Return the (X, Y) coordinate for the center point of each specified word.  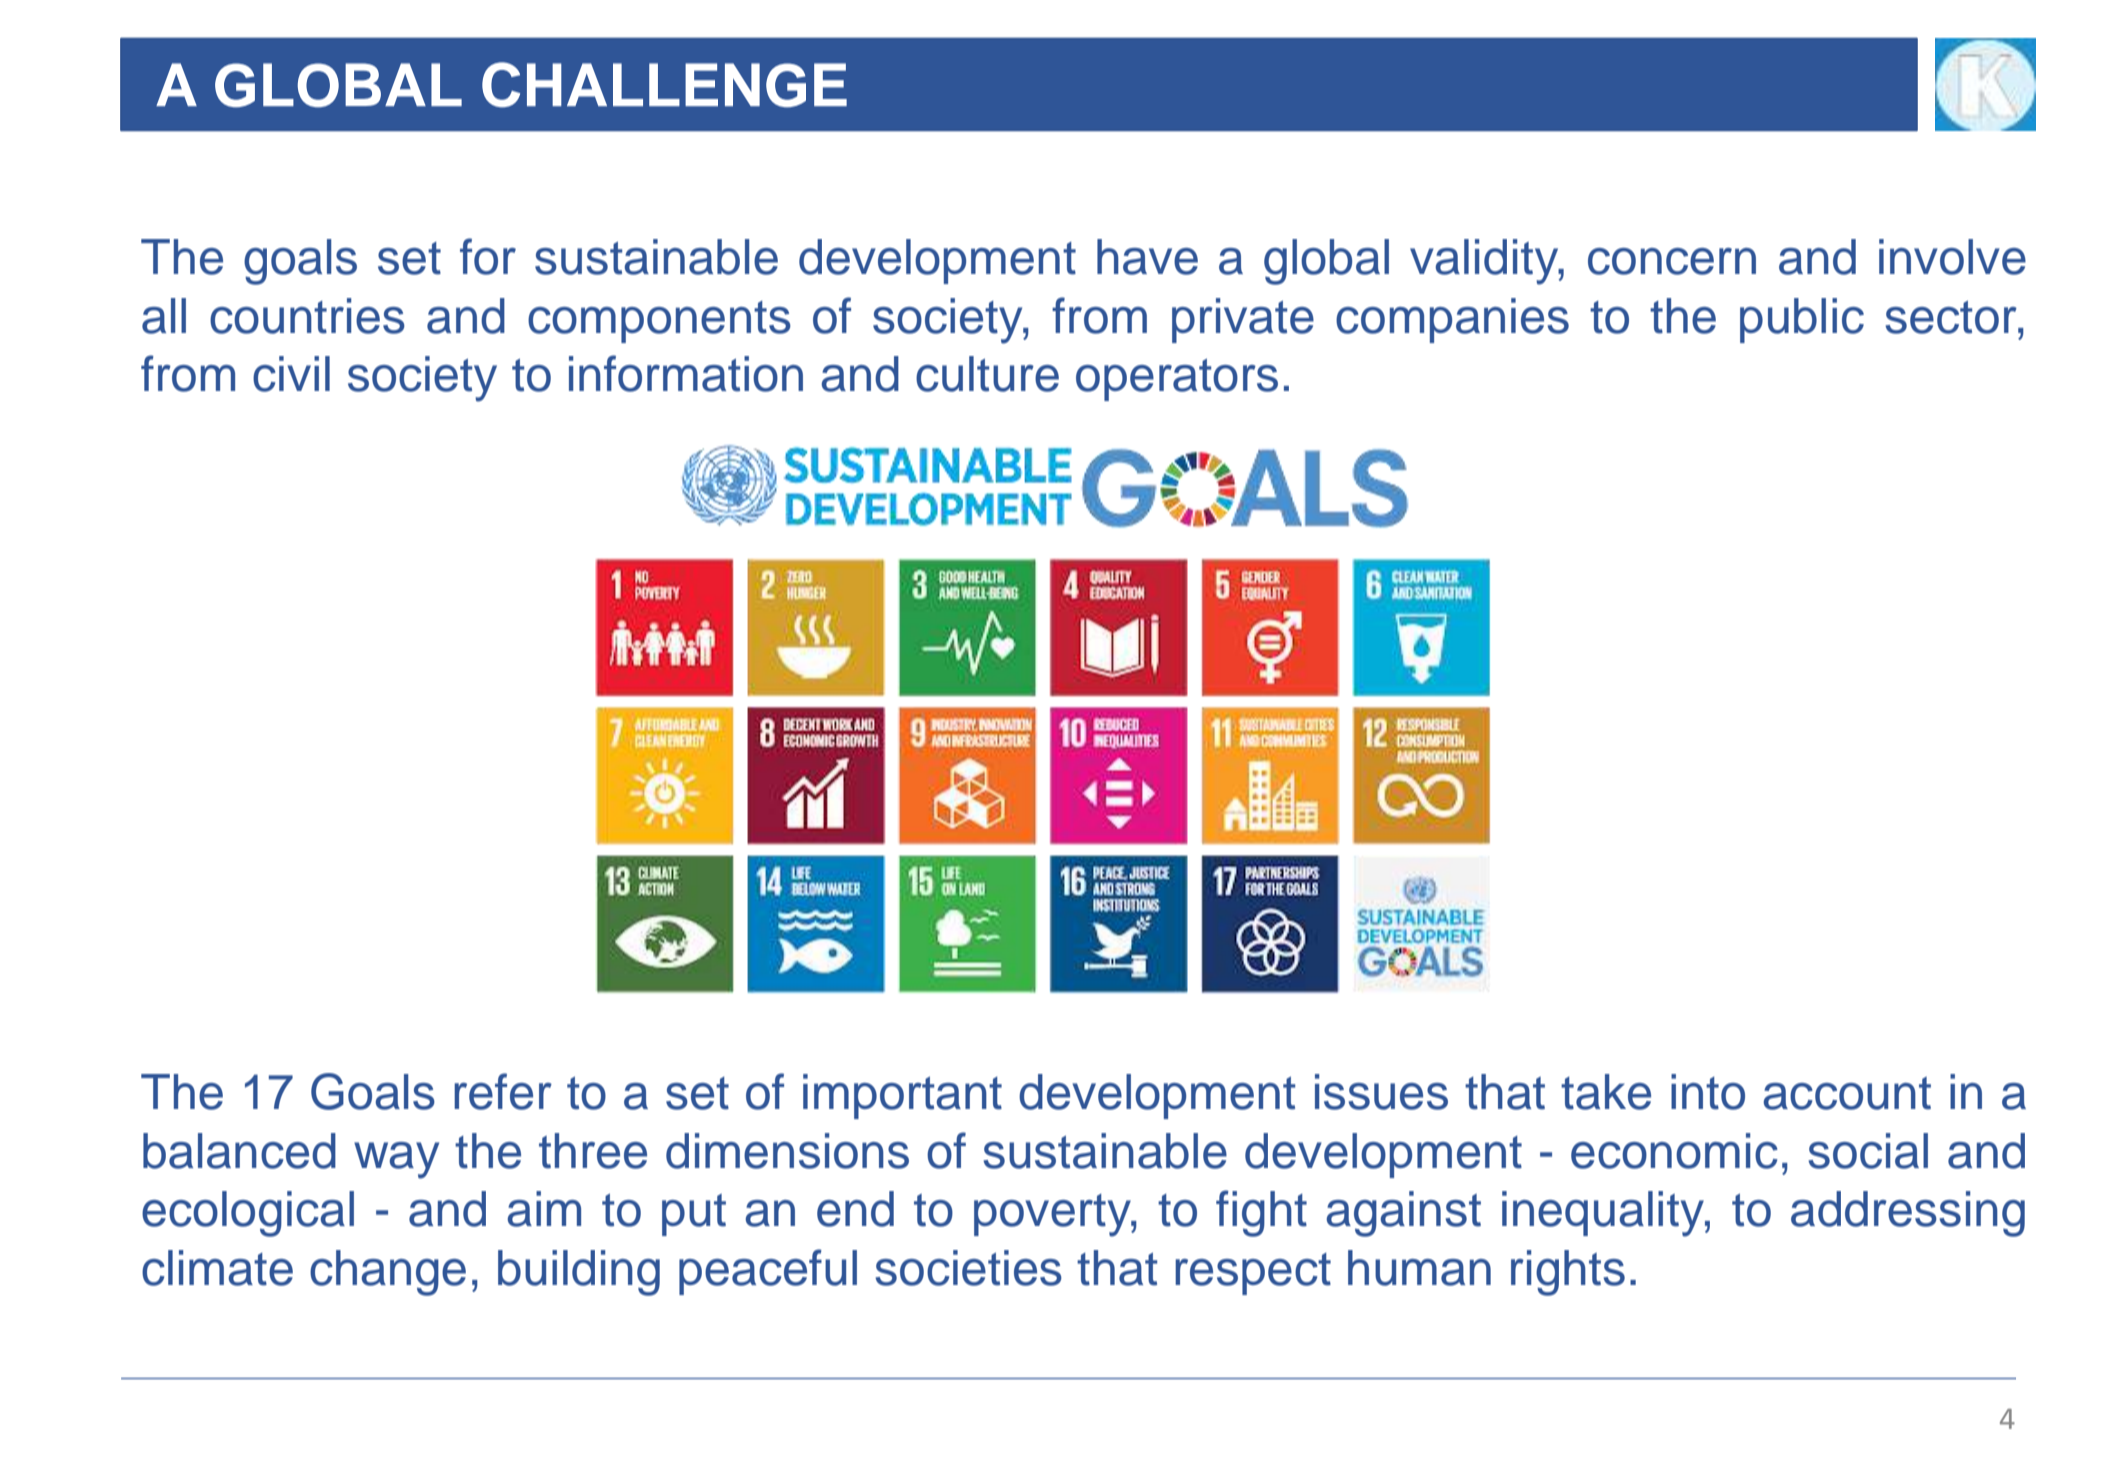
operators (1177, 380)
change (388, 1273)
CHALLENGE (664, 84)
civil (291, 374)
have (1147, 257)
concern (1672, 261)
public (1802, 320)
